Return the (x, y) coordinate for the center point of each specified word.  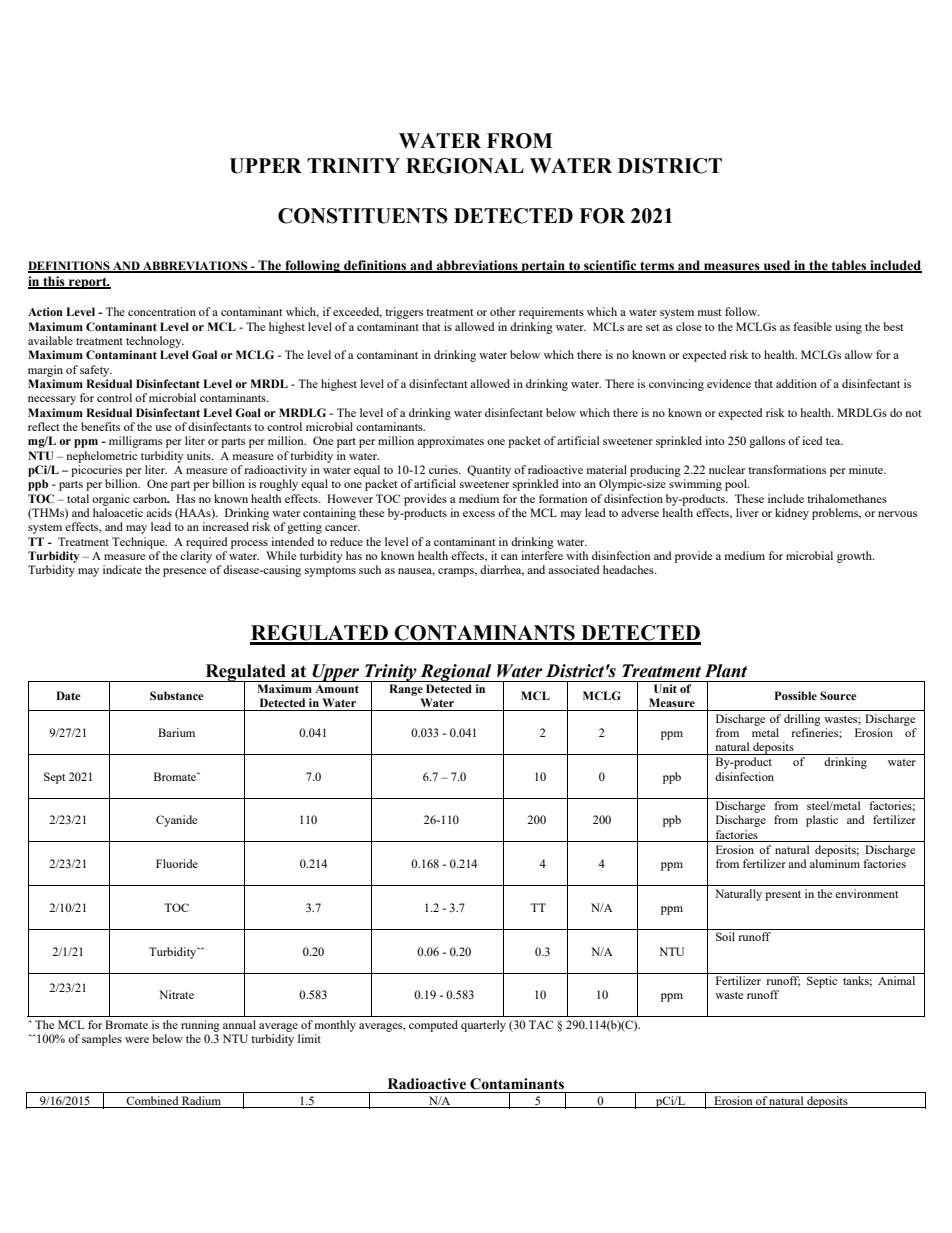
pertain (543, 266)
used (777, 266)
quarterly (483, 1026)
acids (159, 512)
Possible (796, 695)
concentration (162, 311)
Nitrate (176, 994)
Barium (176, 732)
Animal (896, 980)
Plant (726, 671)
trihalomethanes (847, 498)
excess (479, 514)
